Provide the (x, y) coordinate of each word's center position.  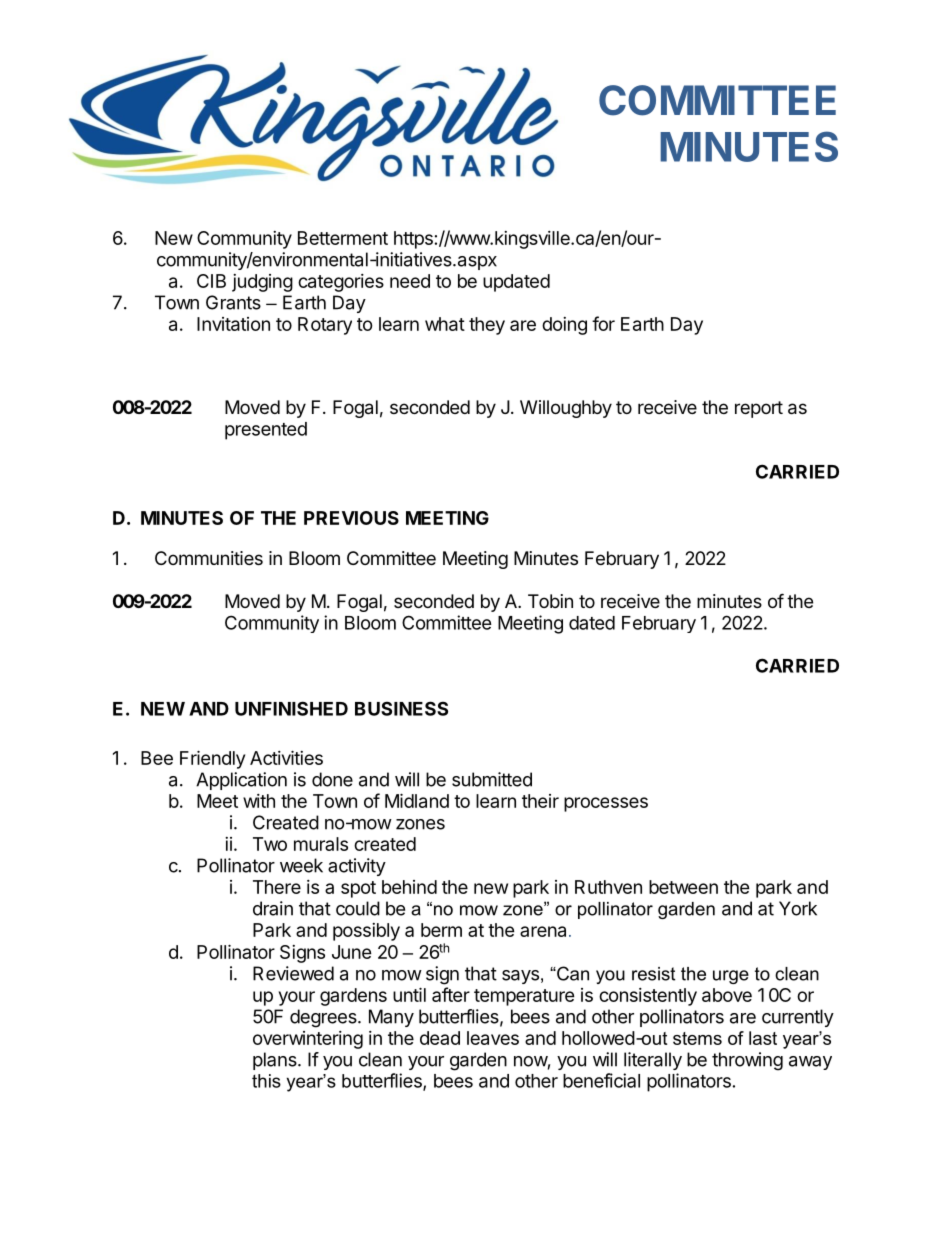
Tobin (550, 601)
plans (276, 1061)
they (487, 326)
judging (262, 283)
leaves (493, 1038)
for (603, 323)
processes (606, 804)
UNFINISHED (291, 708)
